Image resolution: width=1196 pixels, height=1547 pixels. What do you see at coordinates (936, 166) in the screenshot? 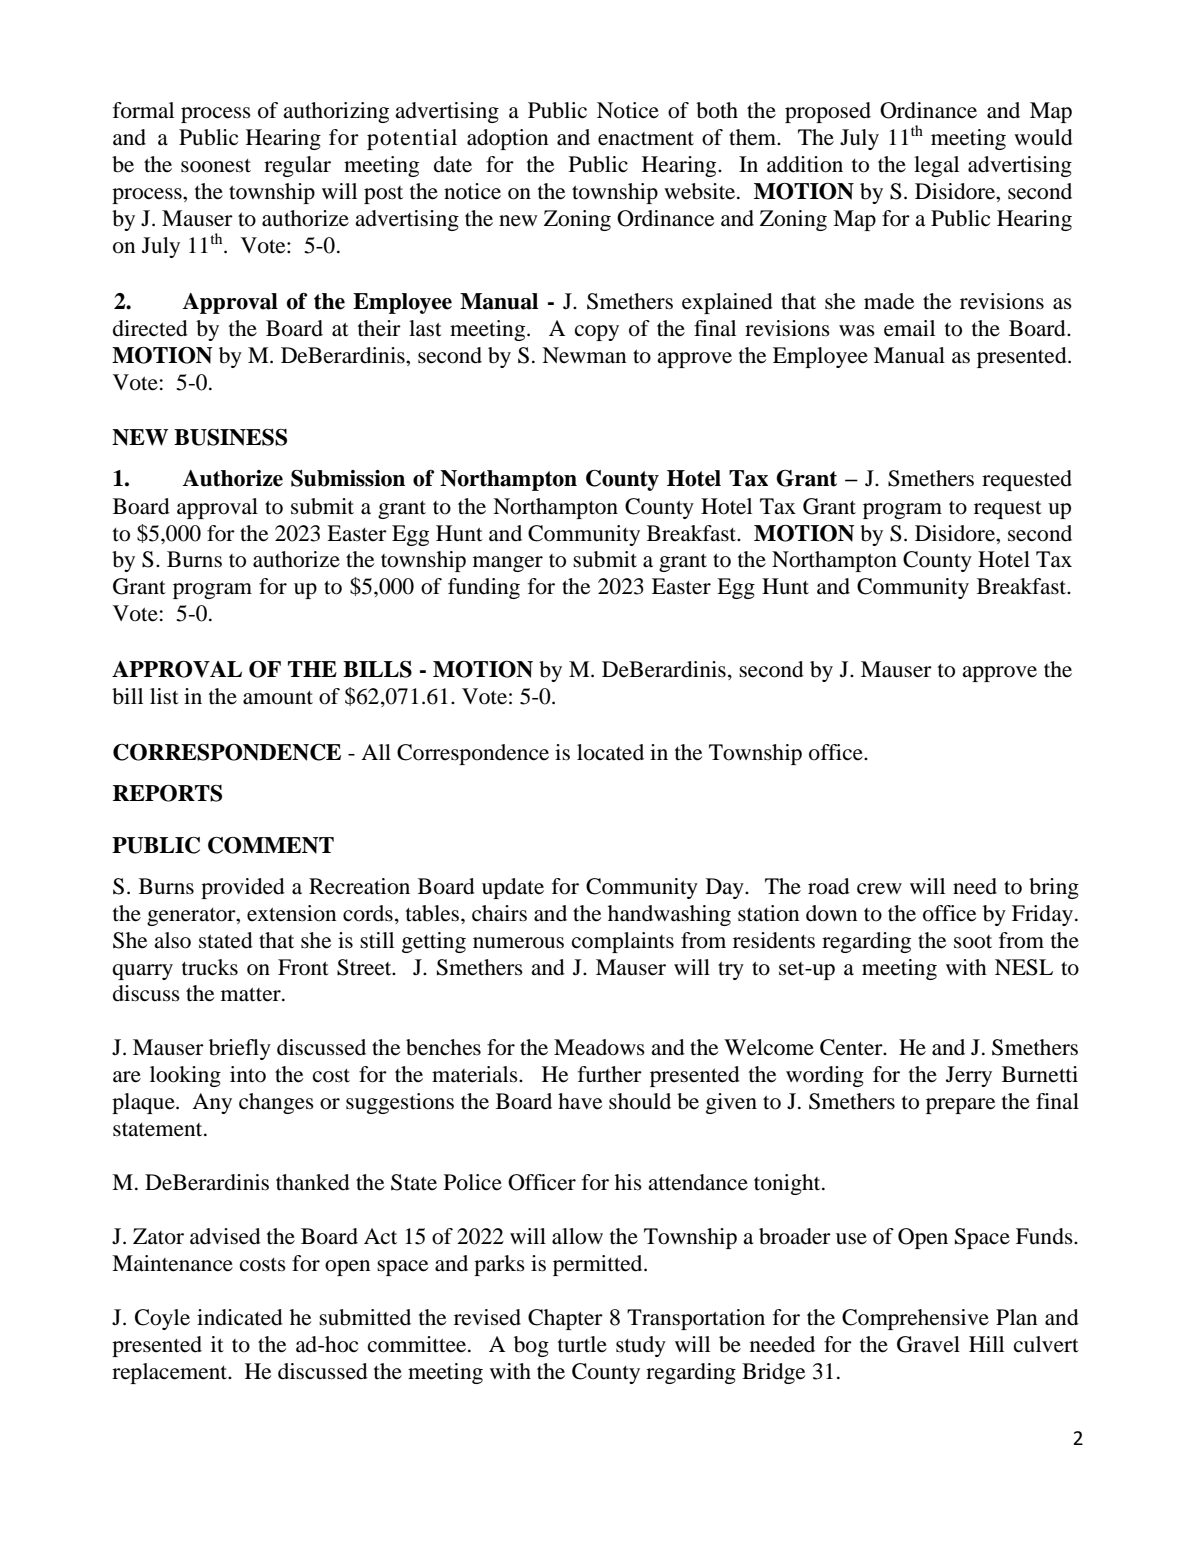
I see `legal` at bounding box center [936, 166].
